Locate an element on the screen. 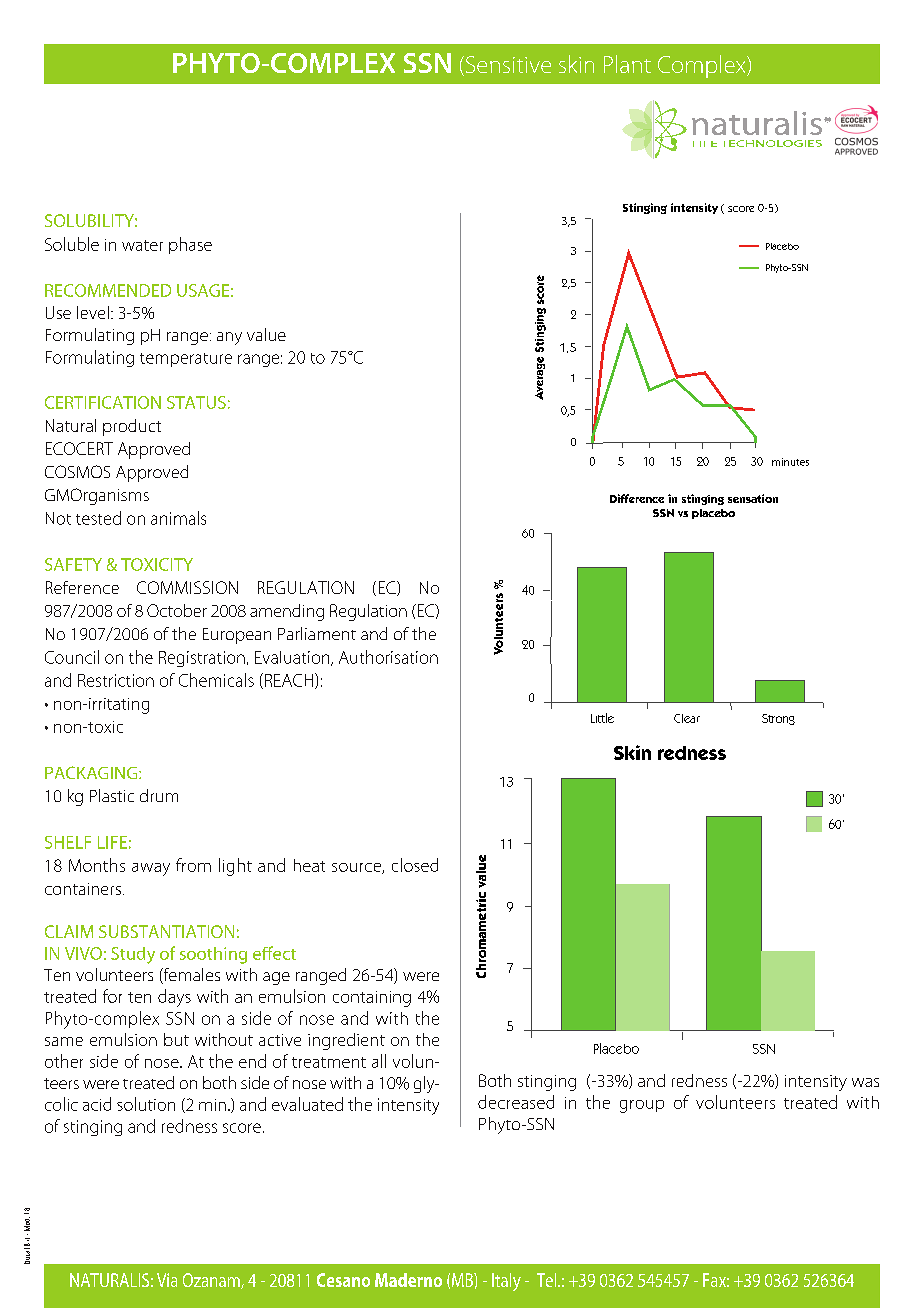 The image size is (924, 1308). Difference is located at coordinates (637, 498).
